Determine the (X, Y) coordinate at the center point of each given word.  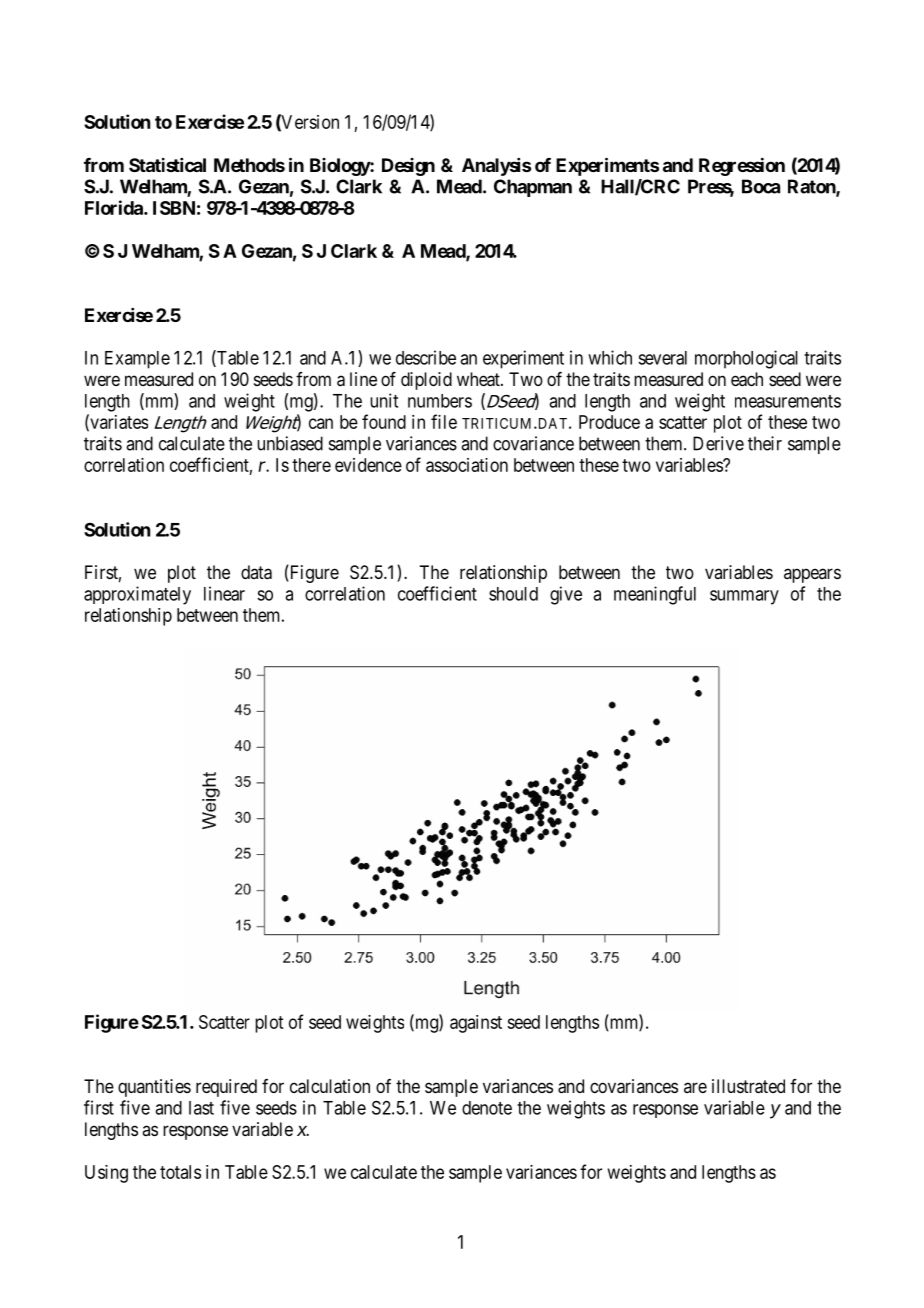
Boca (761, 186)
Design (408, 167)
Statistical (167, 165)
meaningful (655, 595)
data (256, 572)
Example (137, 360)
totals (180, 1172)
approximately (137, 595)
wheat (479, 379)
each (747, 379)
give (566, 595)
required (226, 1088)
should (513, 594)
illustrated (748, 1086)
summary (744, 597)
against (476, 1024)
